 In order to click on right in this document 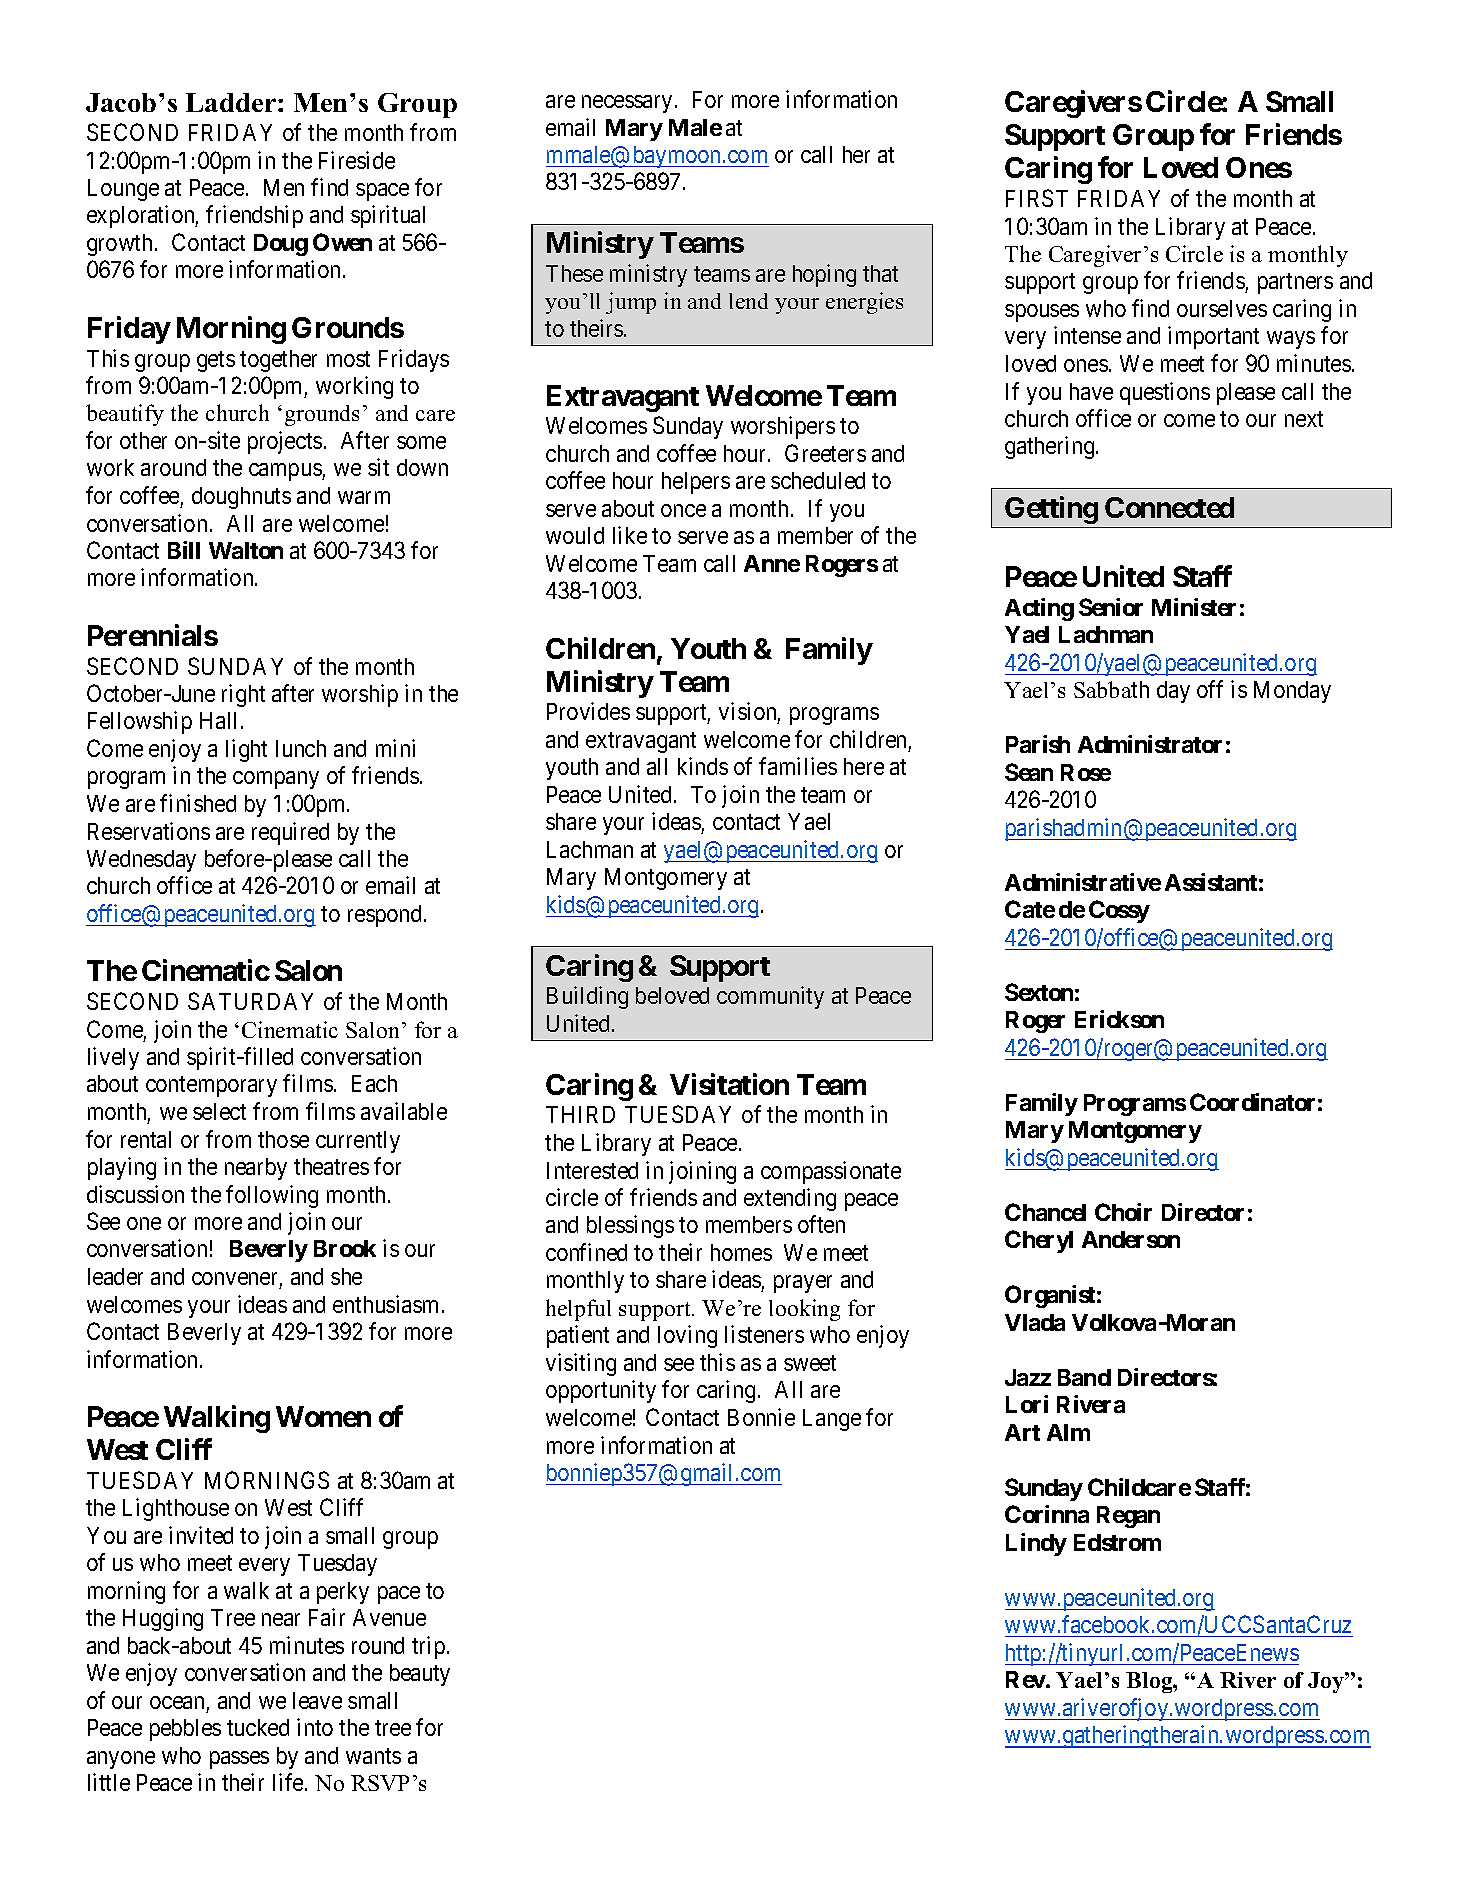, I will do `click(243, 695)`.
